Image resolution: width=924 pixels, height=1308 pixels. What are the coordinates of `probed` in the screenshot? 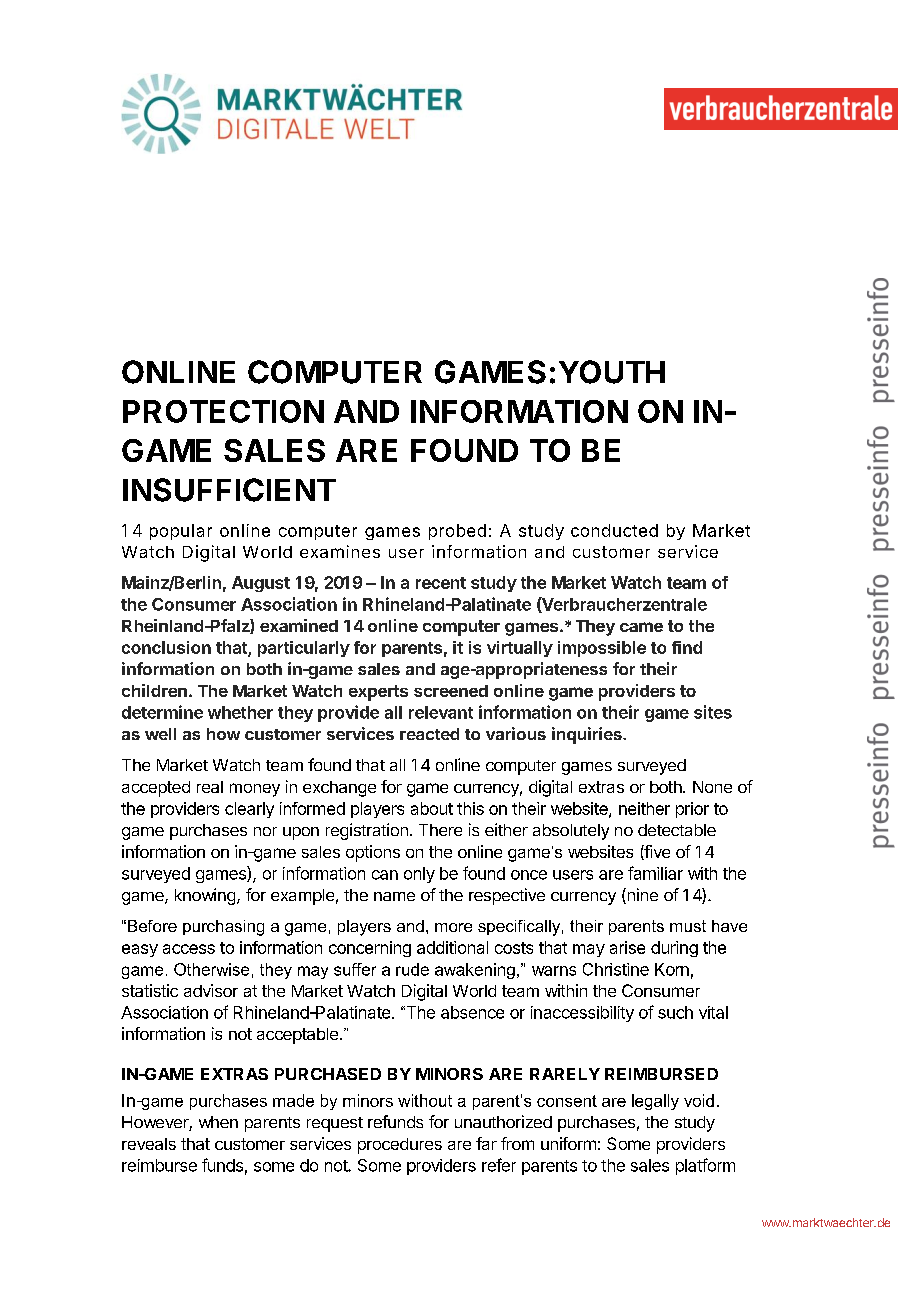 It's located at (457, 532).
